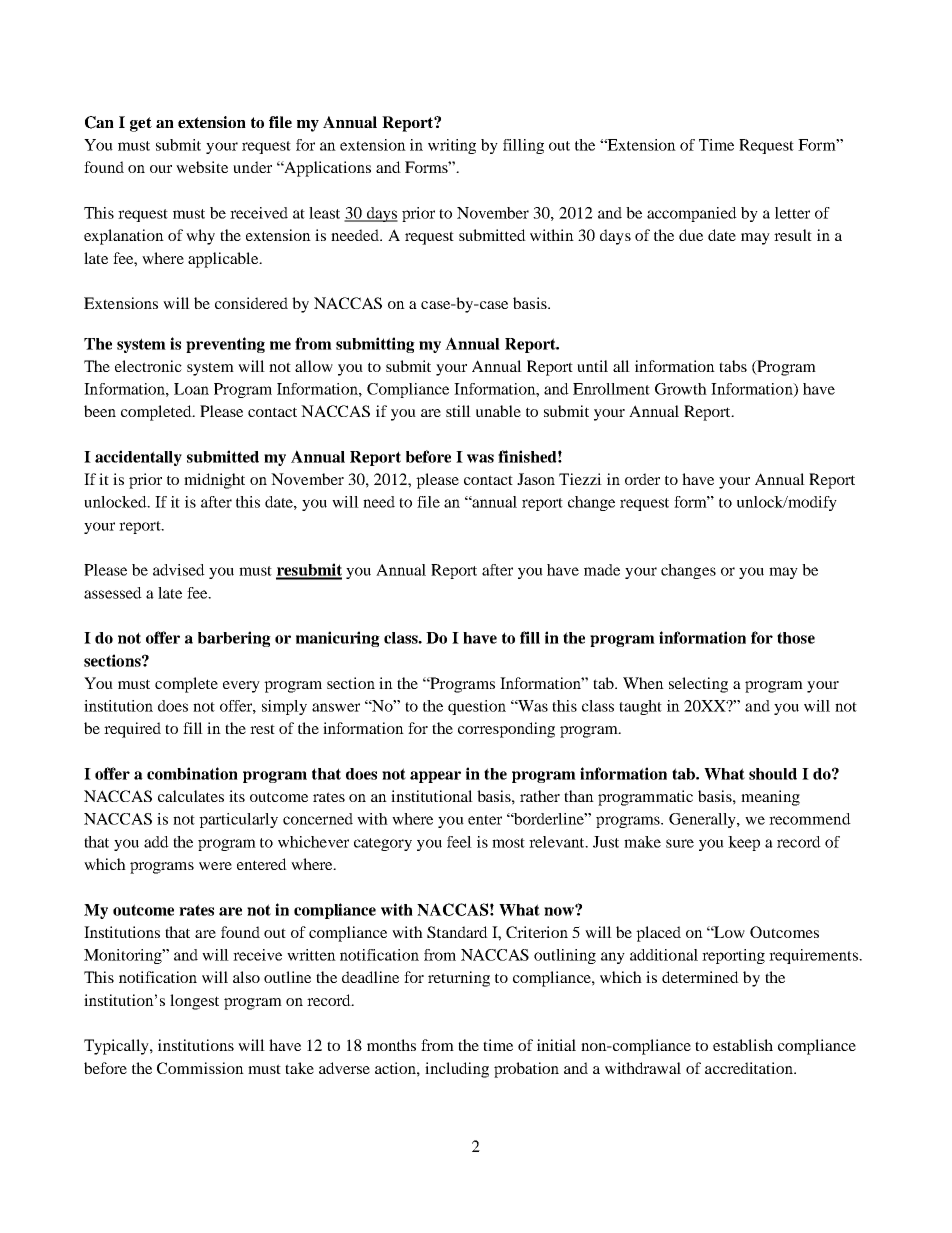  I want to click on keep, so click(744, 843).
